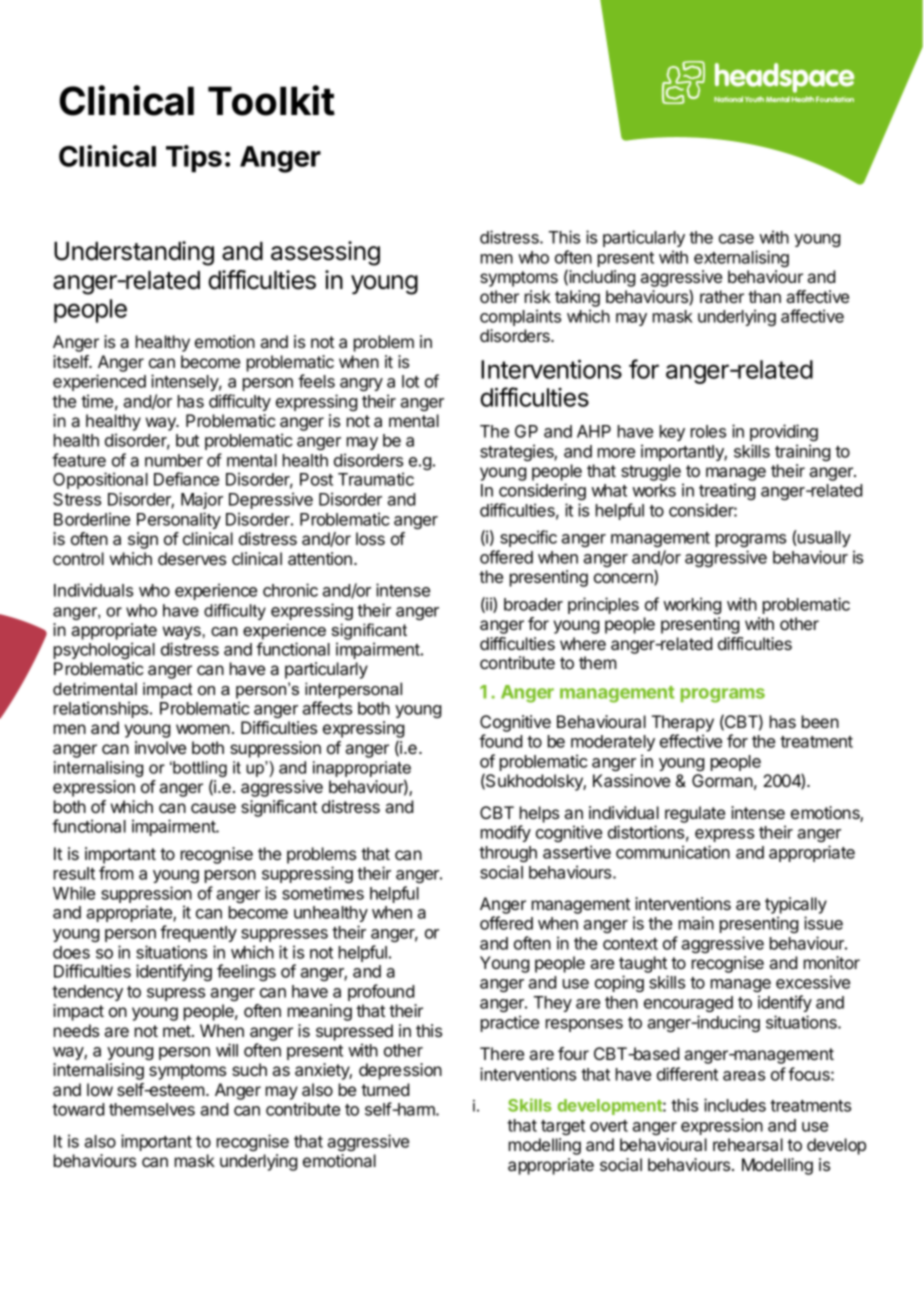 This screenshot has height=1308, width=924. Describe the element at coordinates (376, 479) in the screenshot. I see `Traumatic` at that location.
